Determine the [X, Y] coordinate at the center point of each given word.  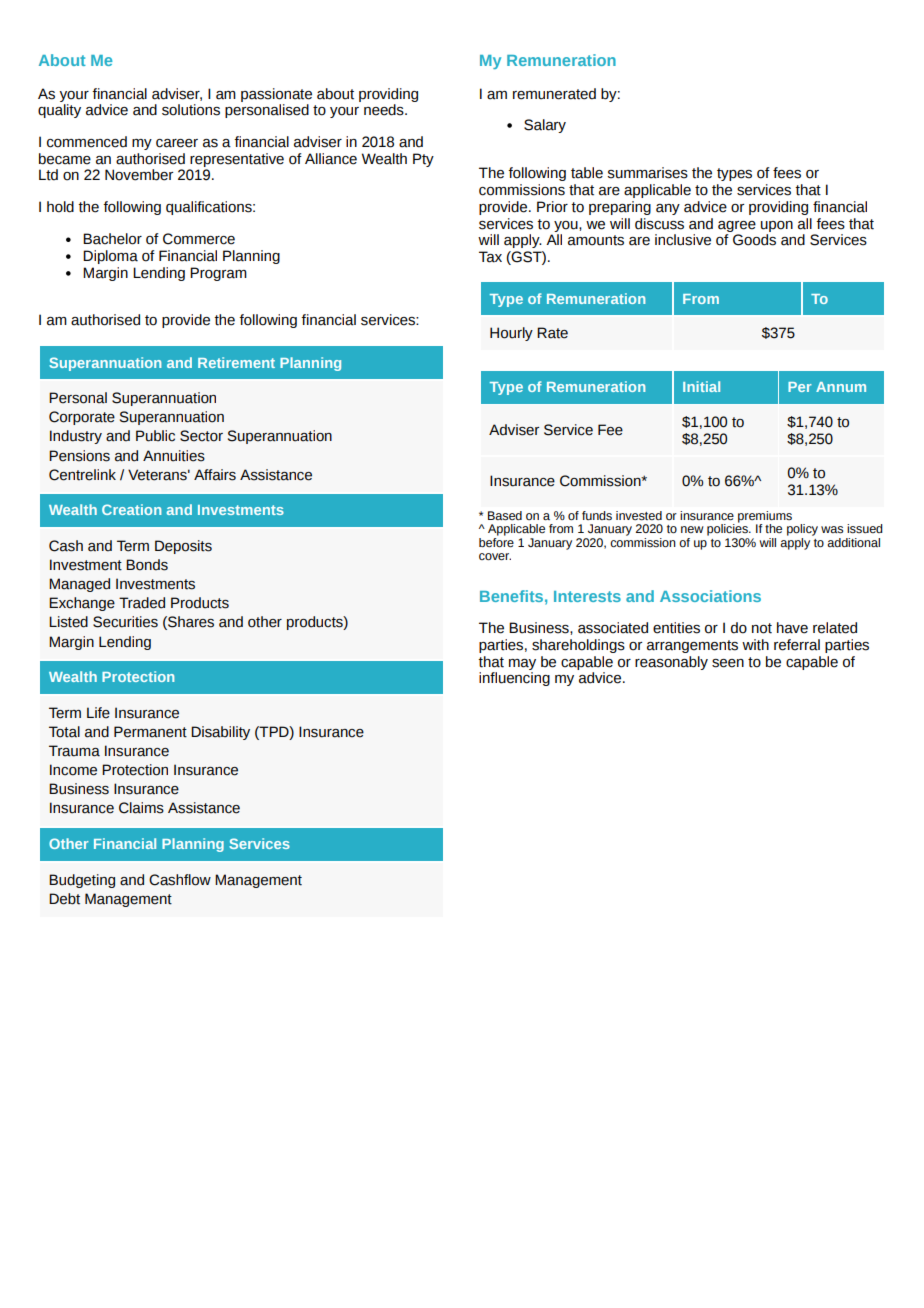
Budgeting [82, 881]
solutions [191, 110]
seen [728, 663]
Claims [141, 808]
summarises [647, 173]
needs [385, 110]
